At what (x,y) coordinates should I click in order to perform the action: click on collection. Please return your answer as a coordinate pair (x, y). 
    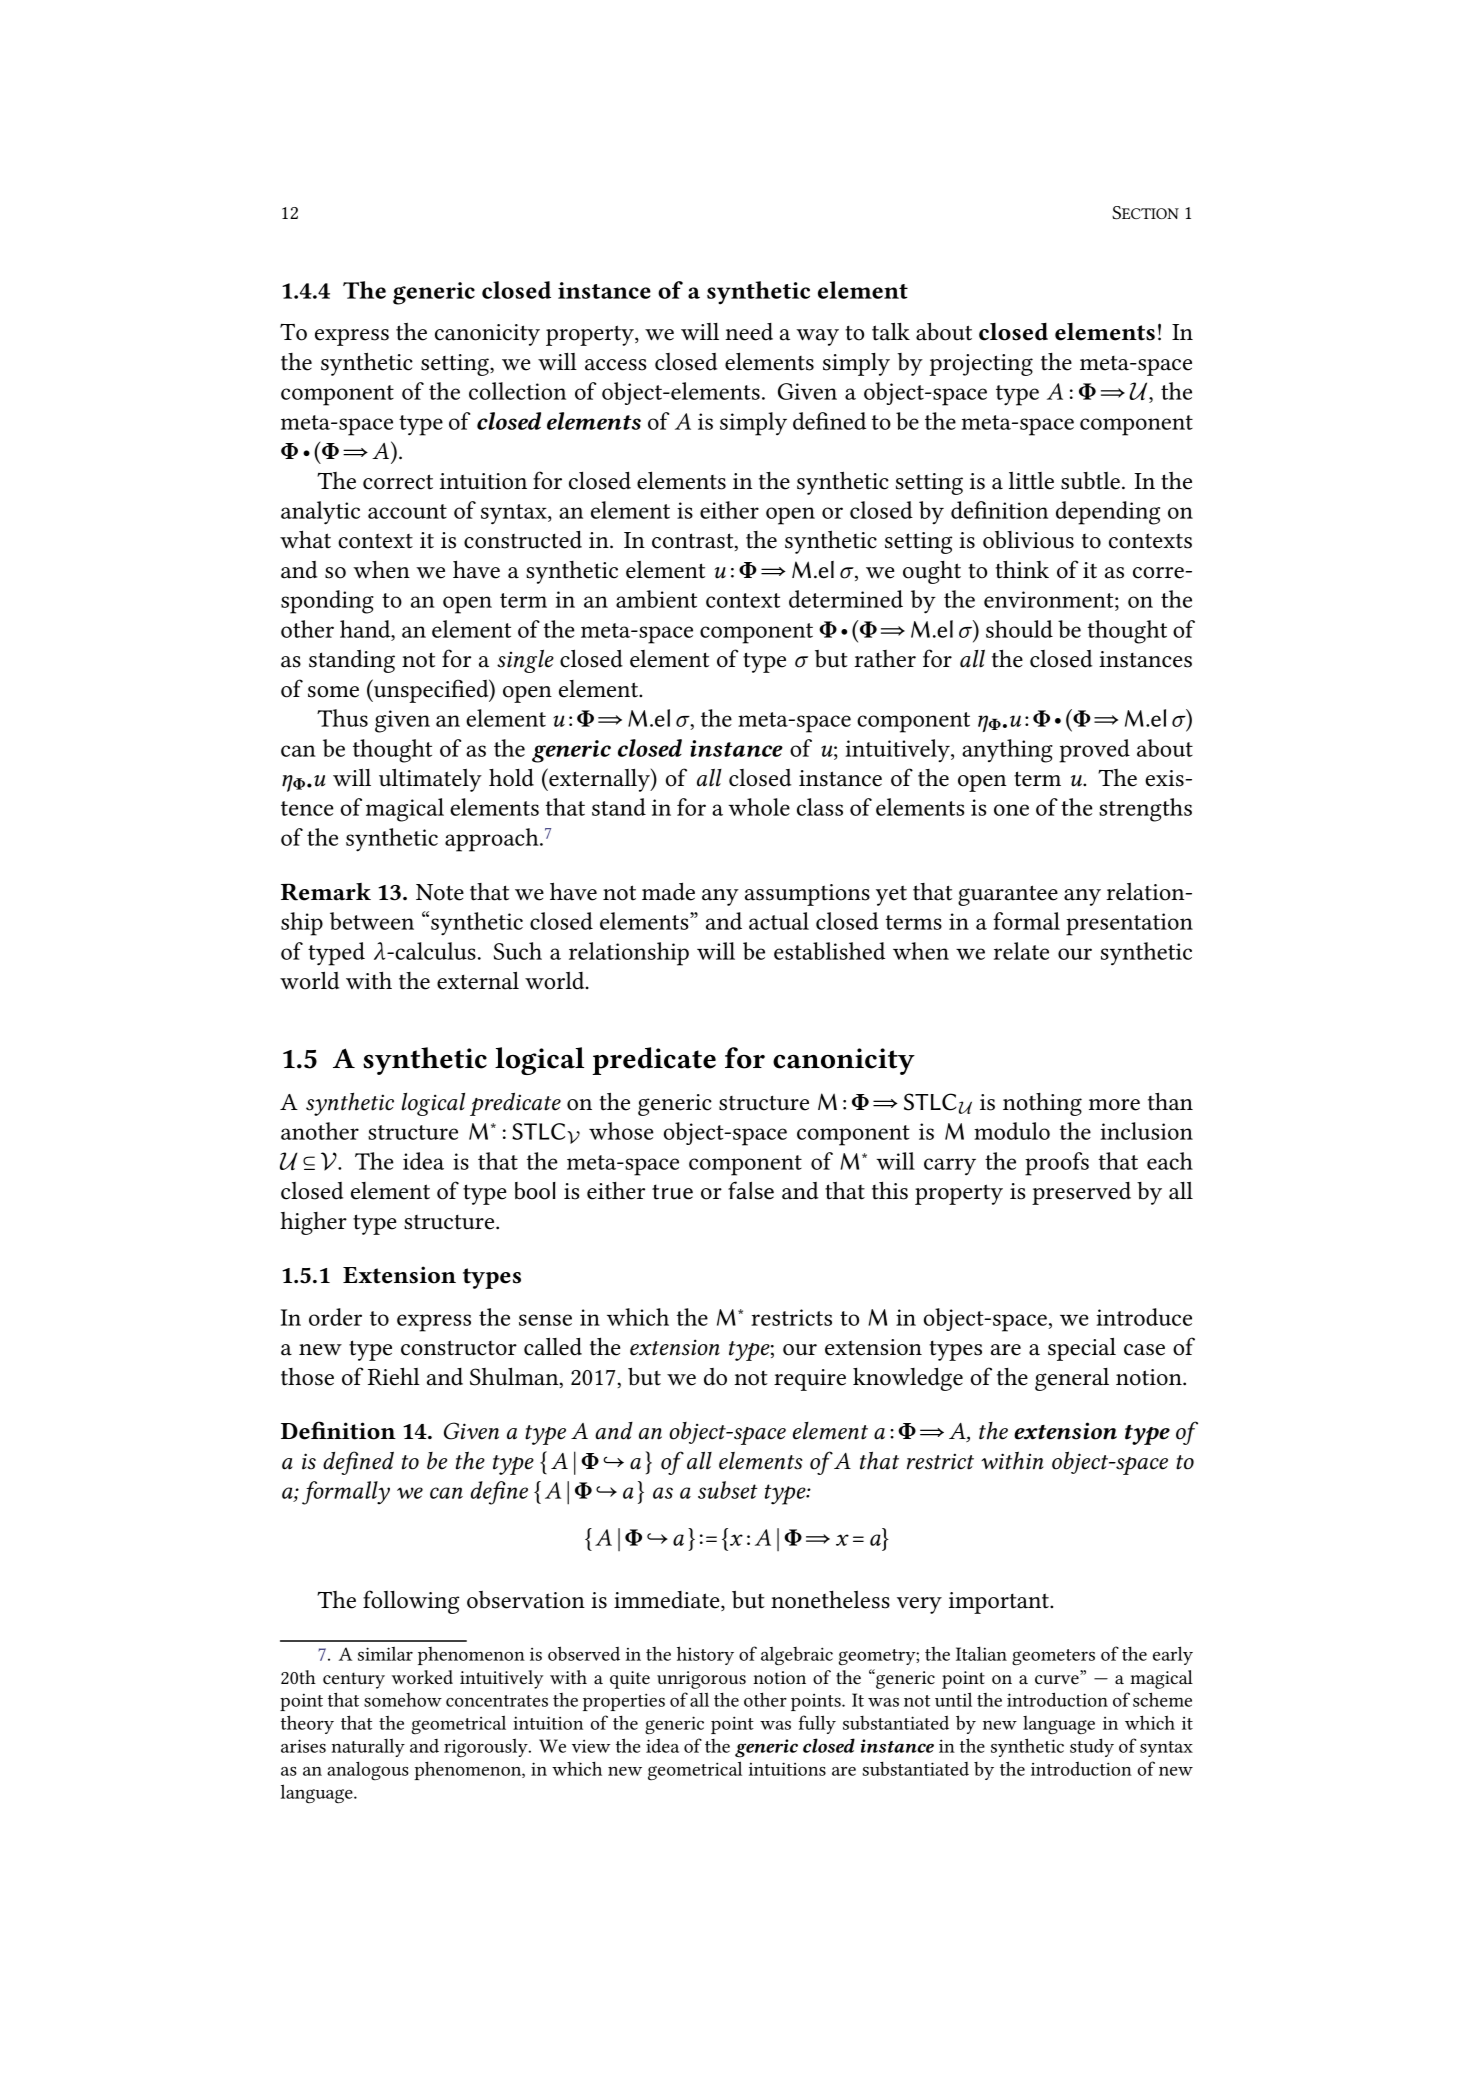
    Looking at the image, I should click on (517, 391).
